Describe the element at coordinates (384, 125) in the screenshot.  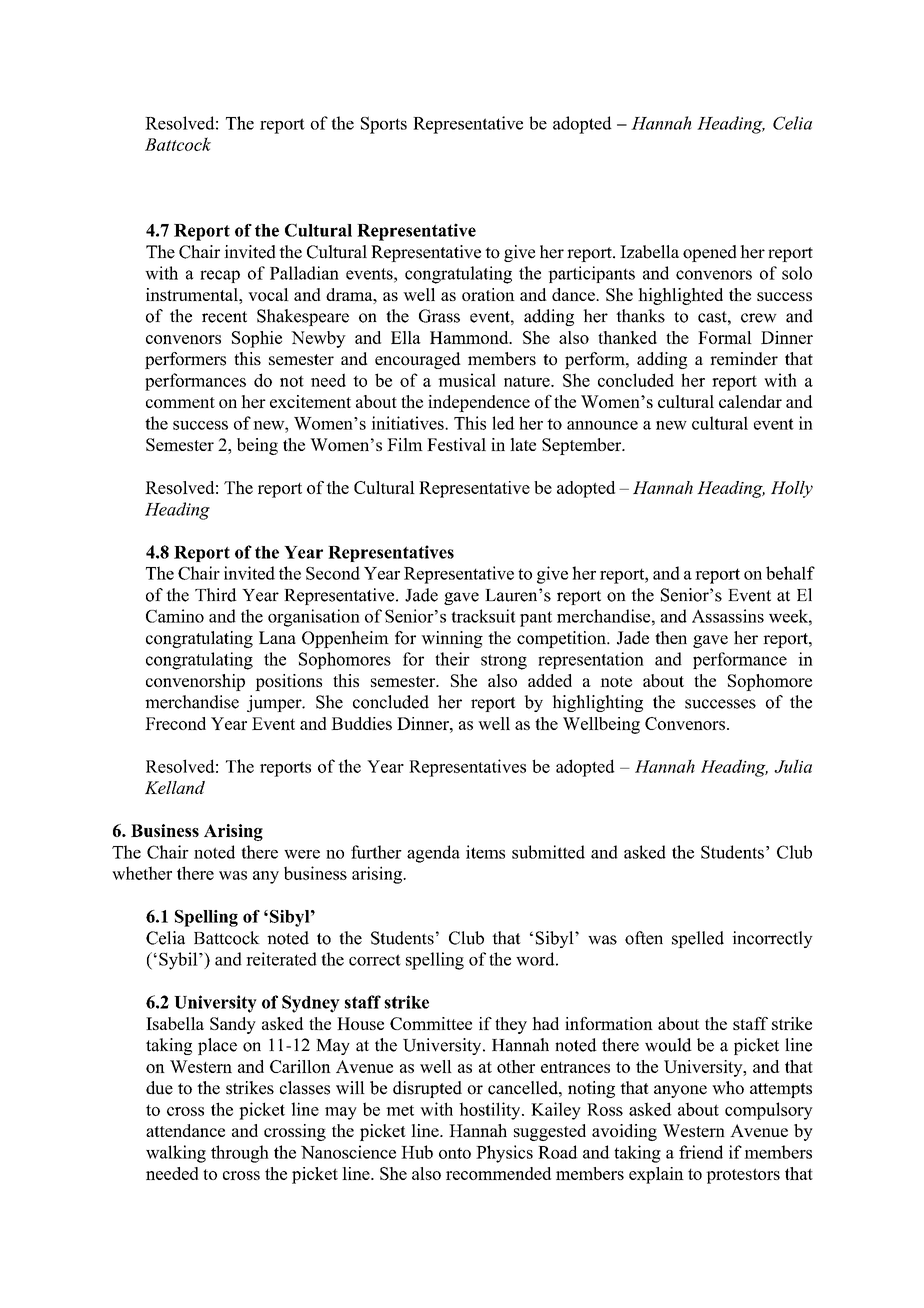
I see `Sports` at that location.
